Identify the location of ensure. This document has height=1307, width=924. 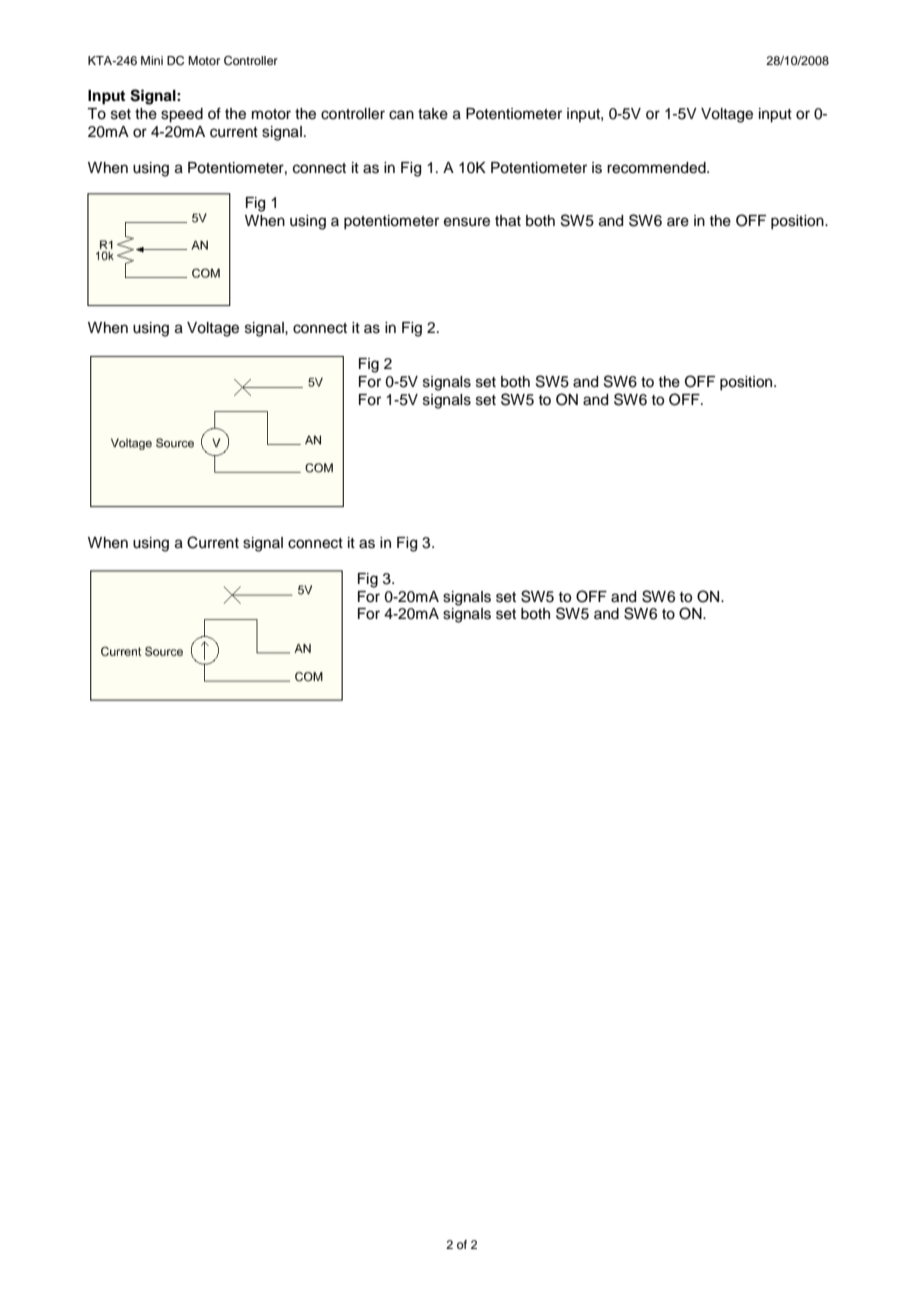
(467, 222).
